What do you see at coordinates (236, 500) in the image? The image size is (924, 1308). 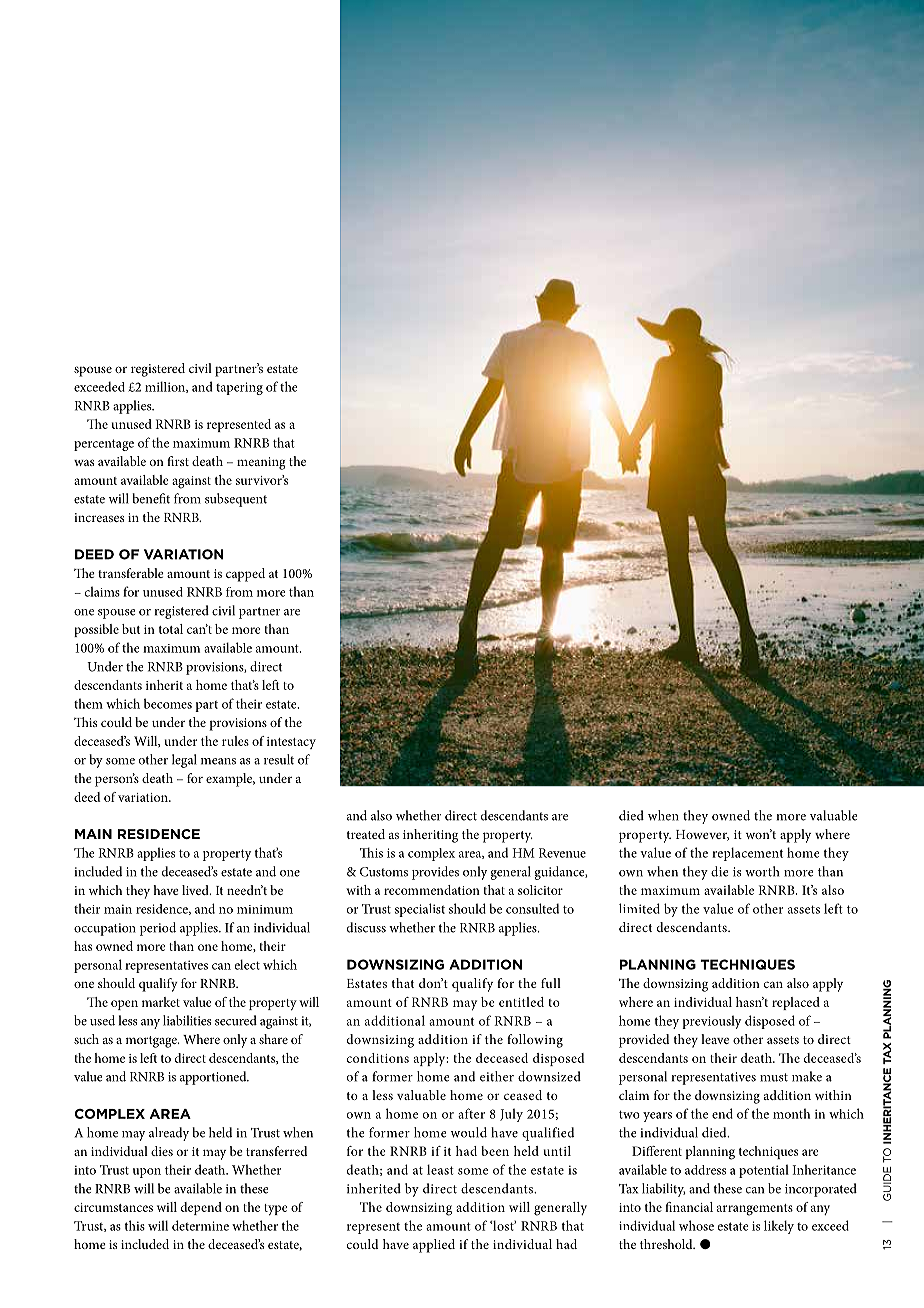 I see `subsequent` at bounding box center [236, 500].
